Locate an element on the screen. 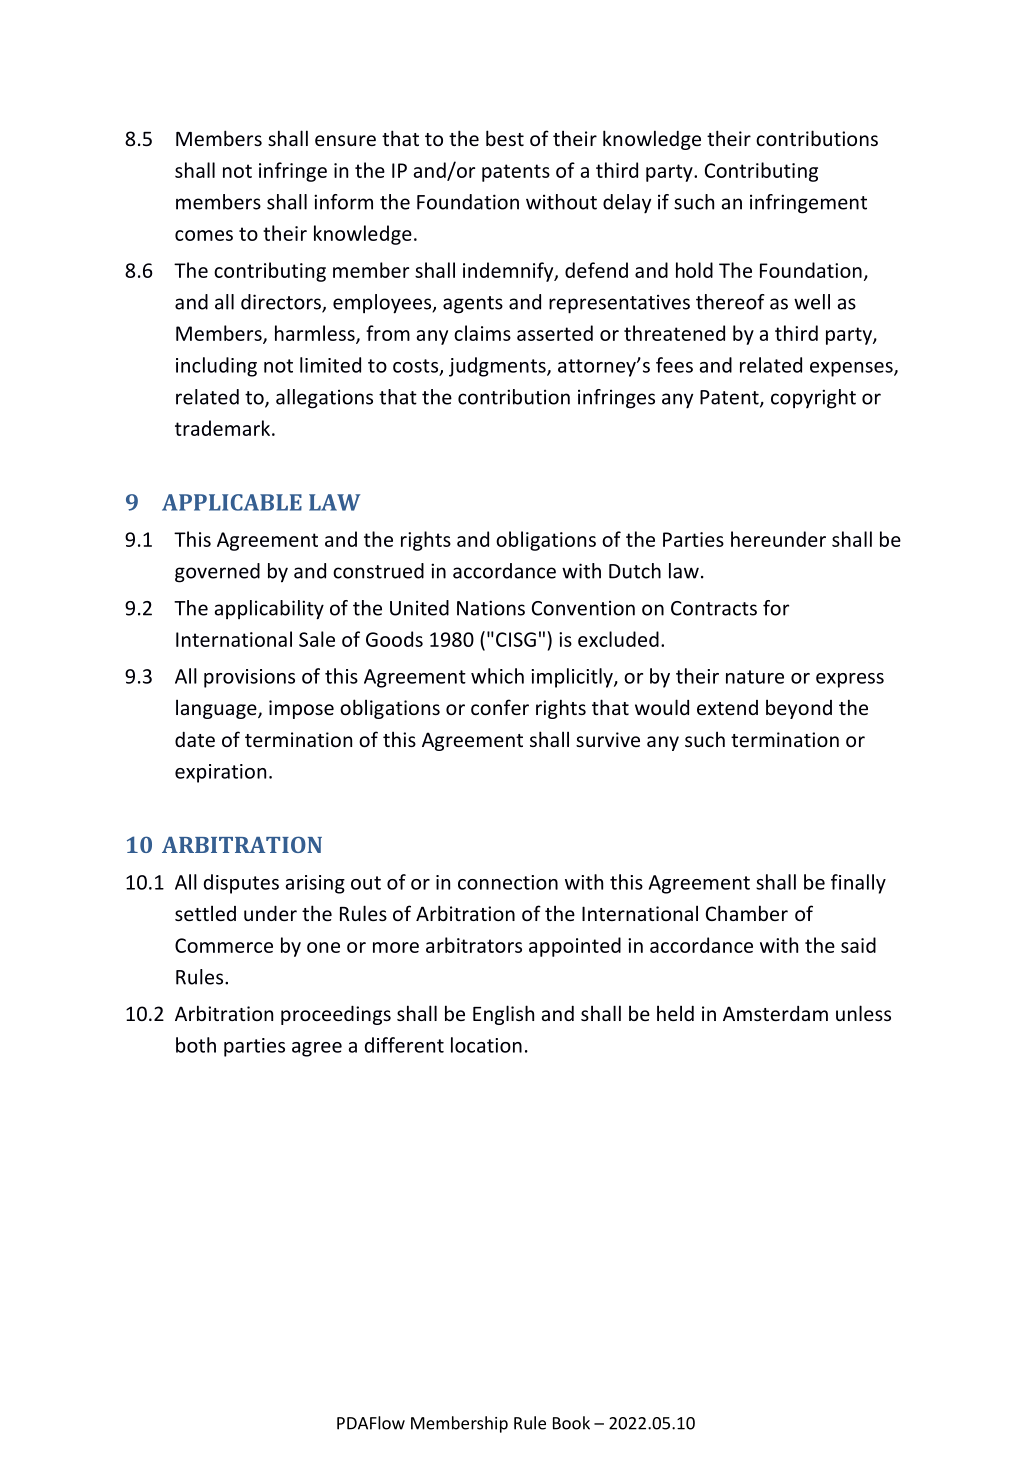 This screenshot has width=1031, height=1458. location is located at coordinates (486, 1045).
